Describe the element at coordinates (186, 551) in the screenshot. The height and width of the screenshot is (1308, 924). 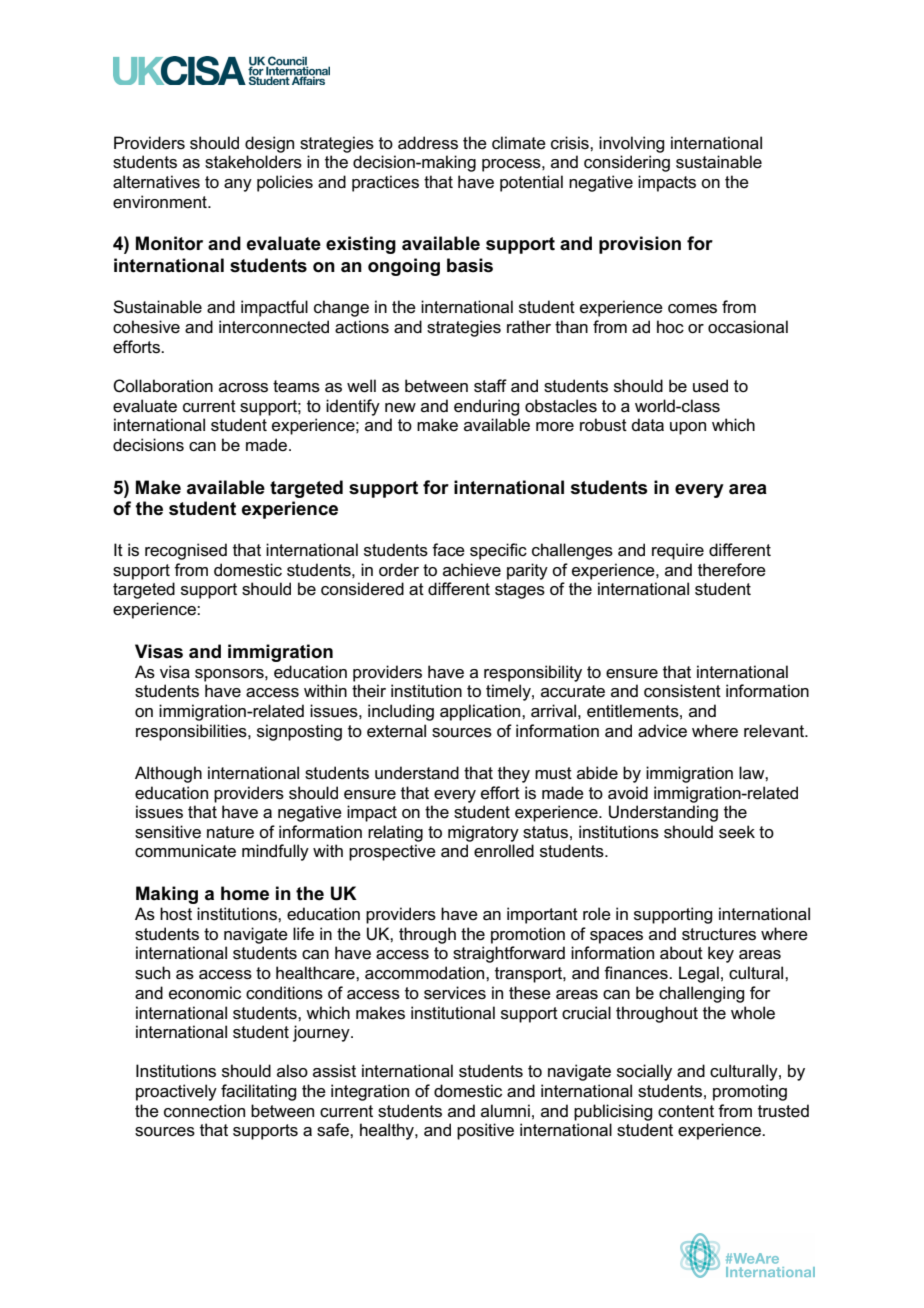
I see `recognised` at that location.
